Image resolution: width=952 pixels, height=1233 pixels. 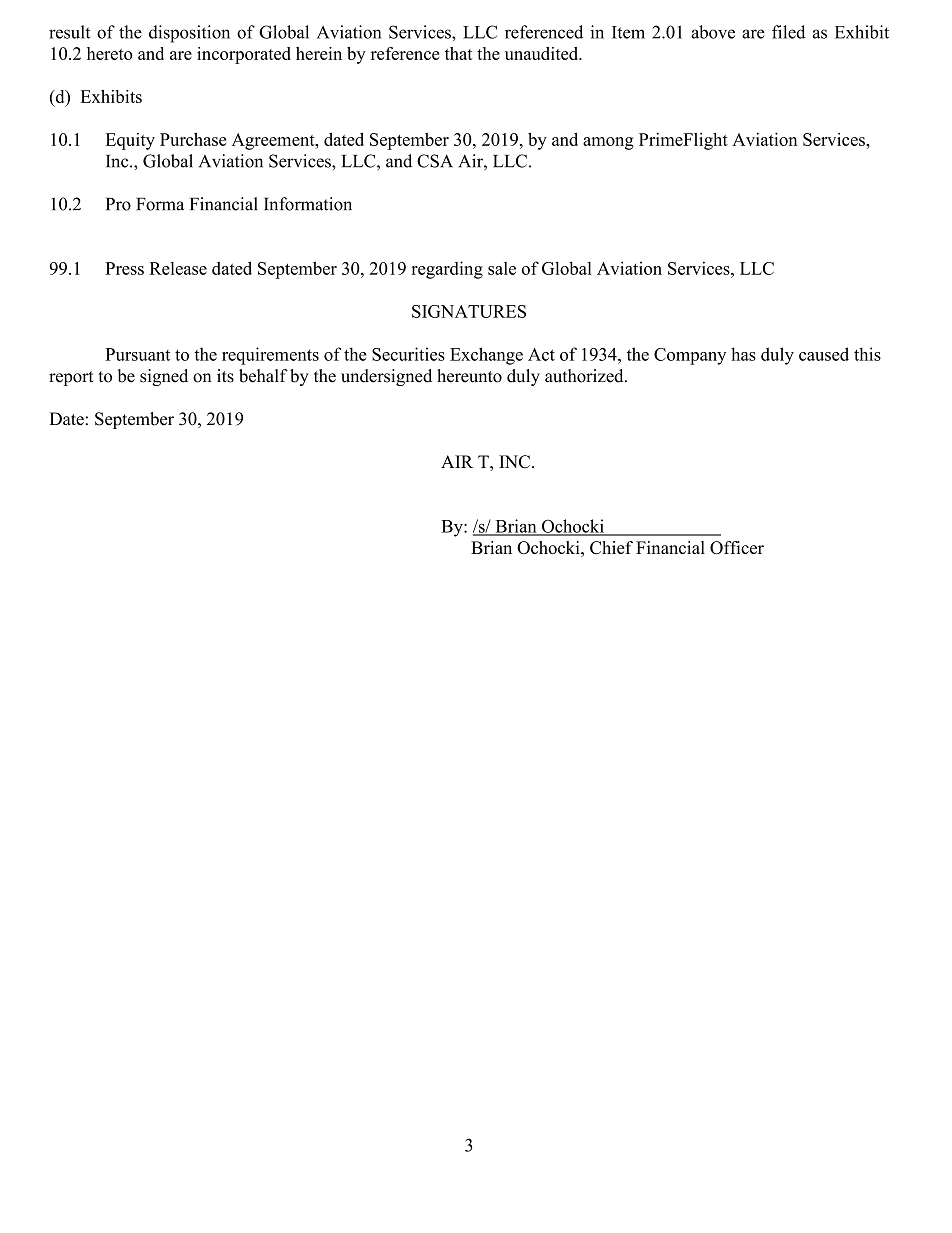 I want to click on among, so click(x=608, y=143).
